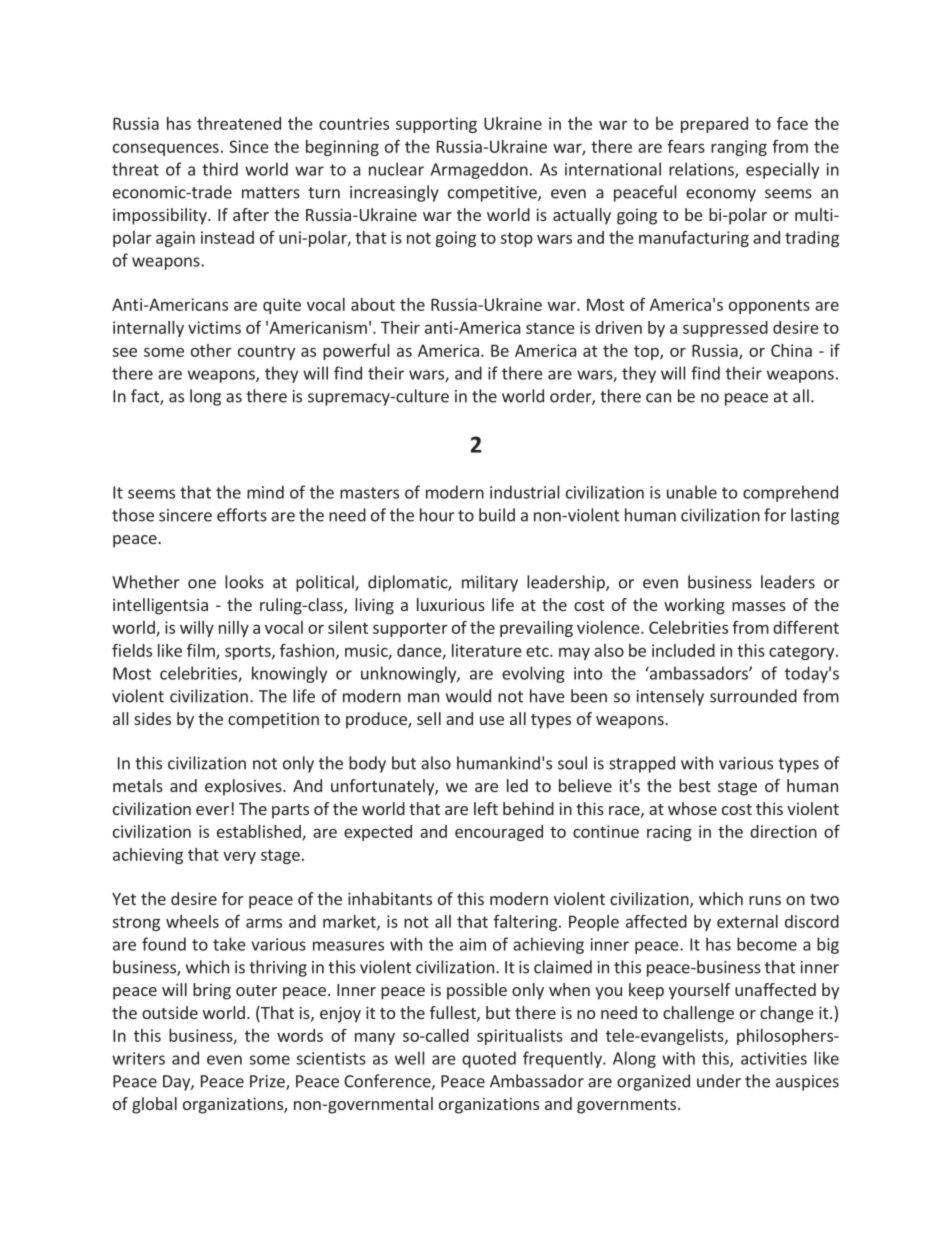 The height and width of the image is (1233, 952). Describe the element at coordinates (234, 629) in the image. I see `nilly` at that location.
